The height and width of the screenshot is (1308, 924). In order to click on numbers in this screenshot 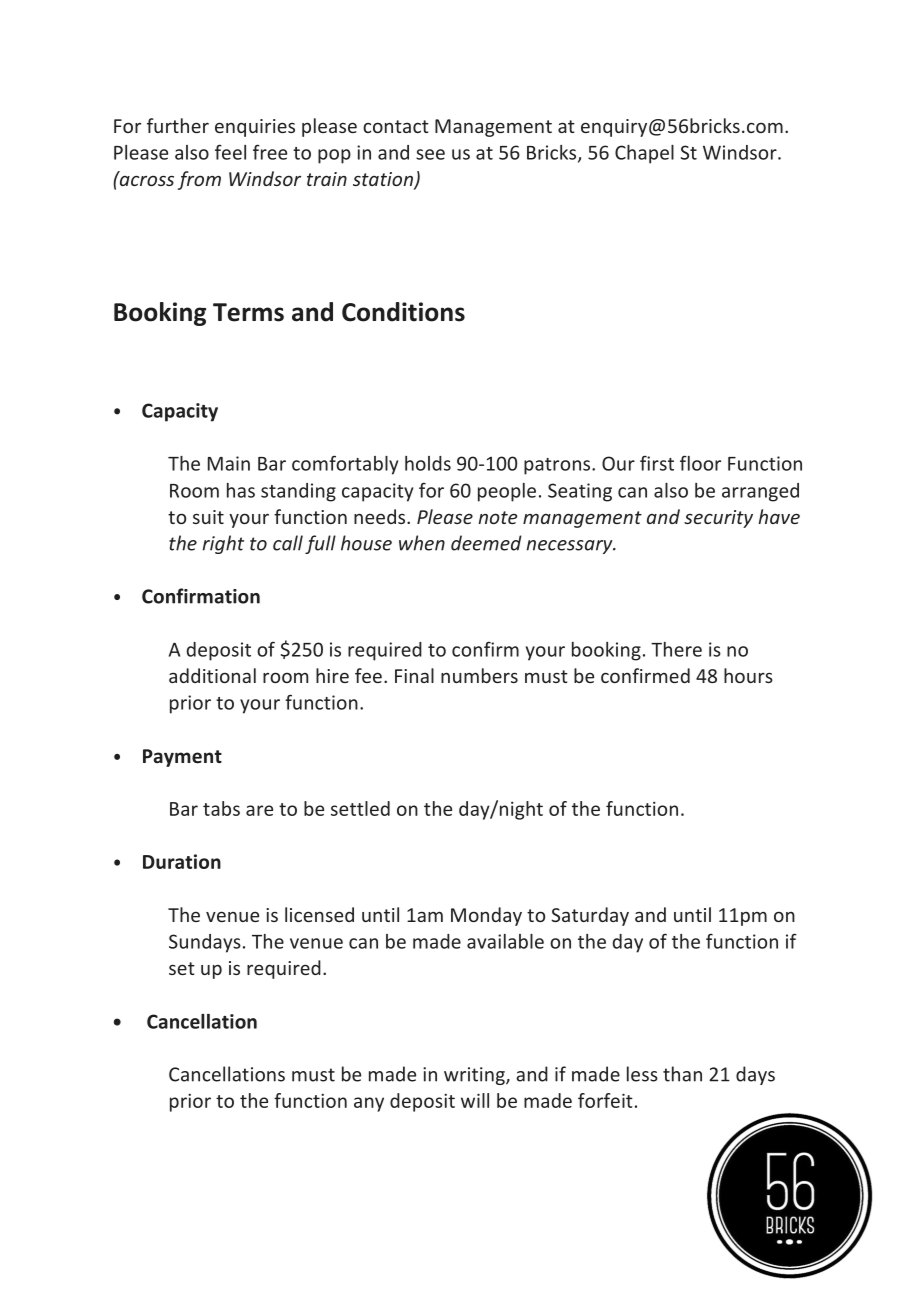, I will do `click(479, 675)`.
